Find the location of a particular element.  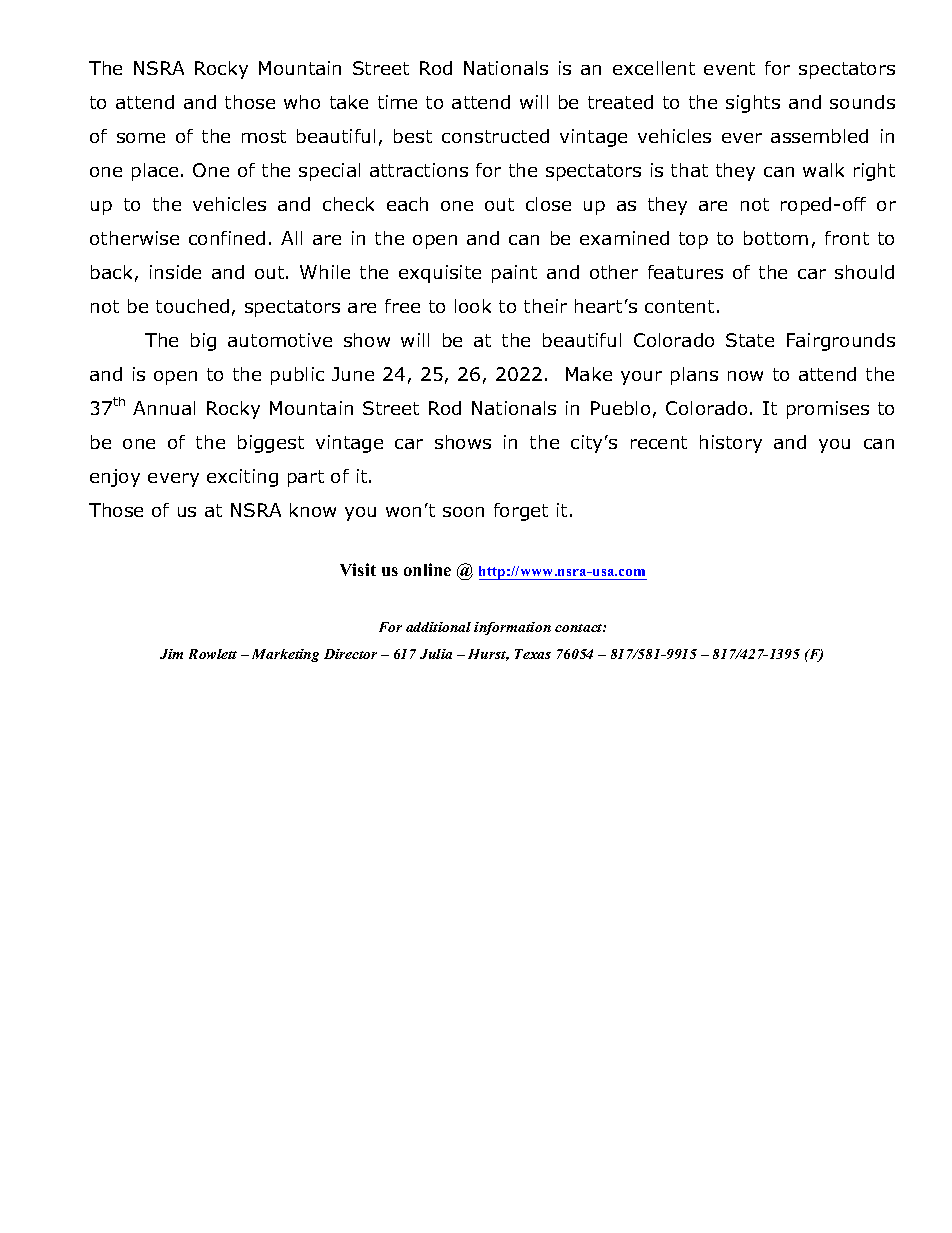

Jim is located at coordinates (171, 654).
